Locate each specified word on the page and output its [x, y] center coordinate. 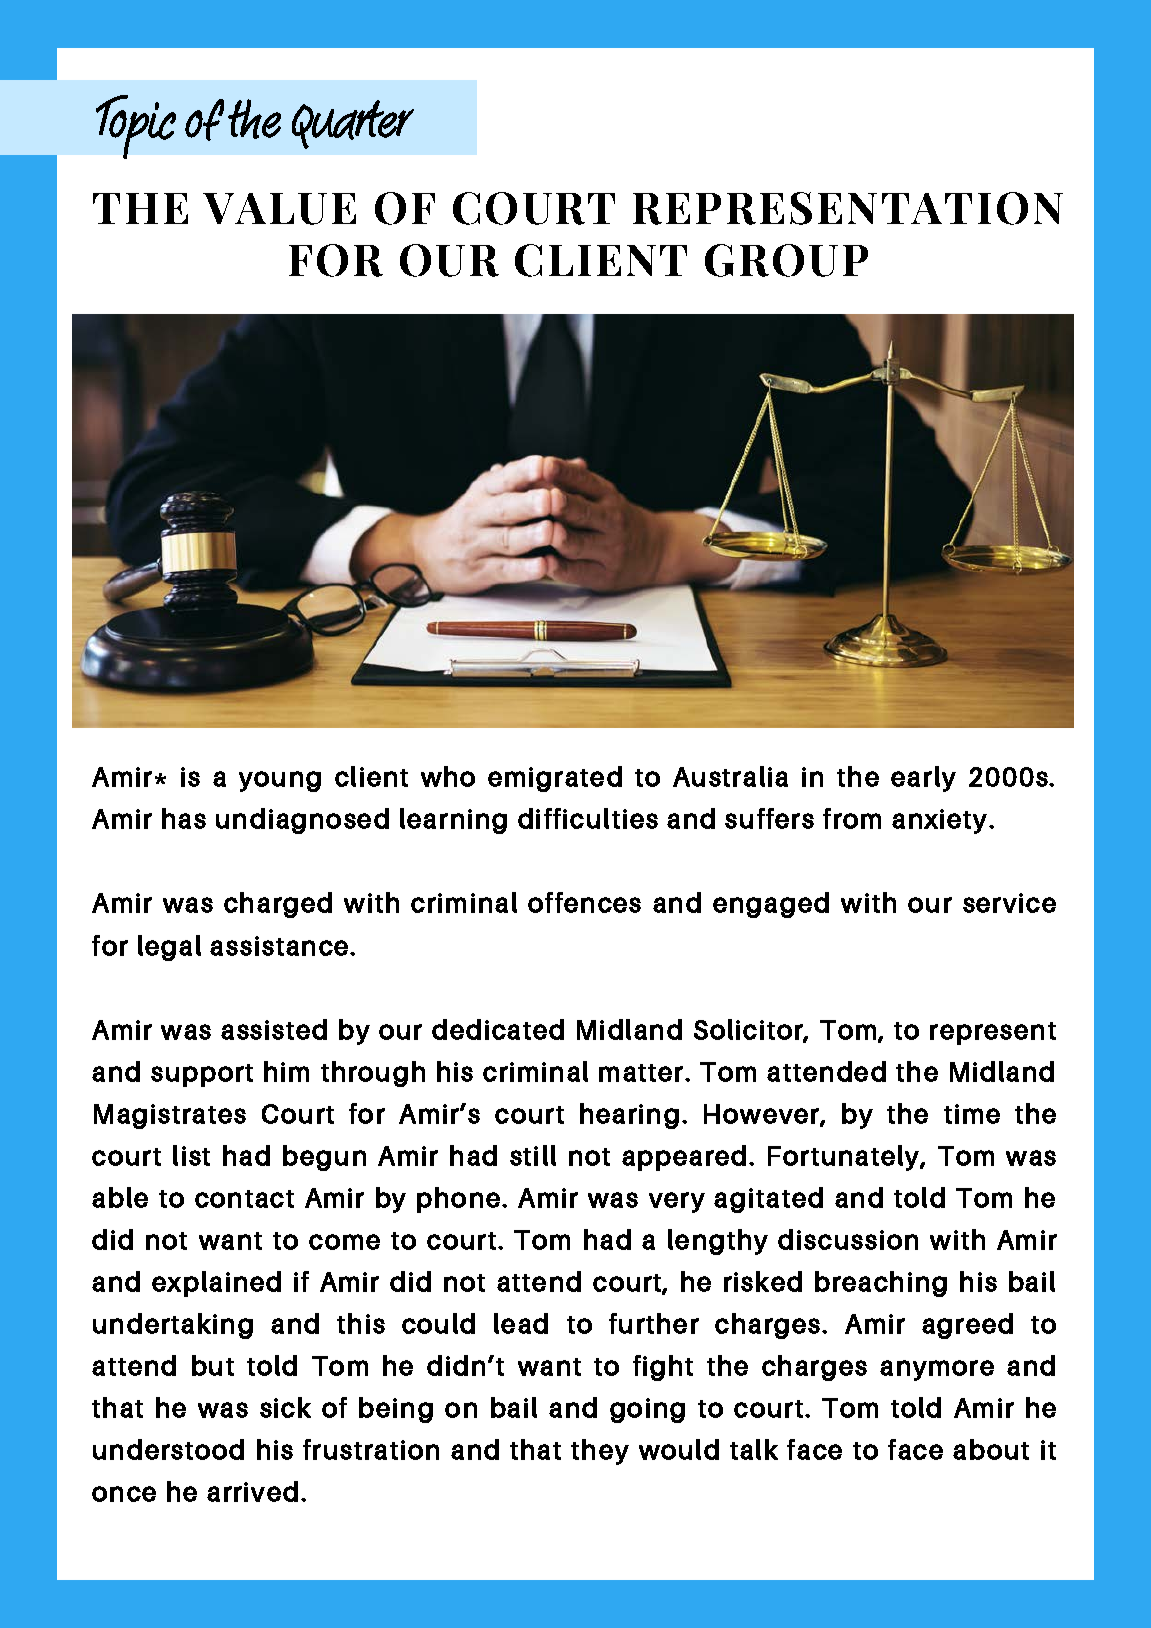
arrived [252, 1491]
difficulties [588, 818]
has [184, 818]
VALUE [279, 209]
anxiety [941, 821]
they [600, 1452]
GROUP [786, 260]
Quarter [353, 124]
